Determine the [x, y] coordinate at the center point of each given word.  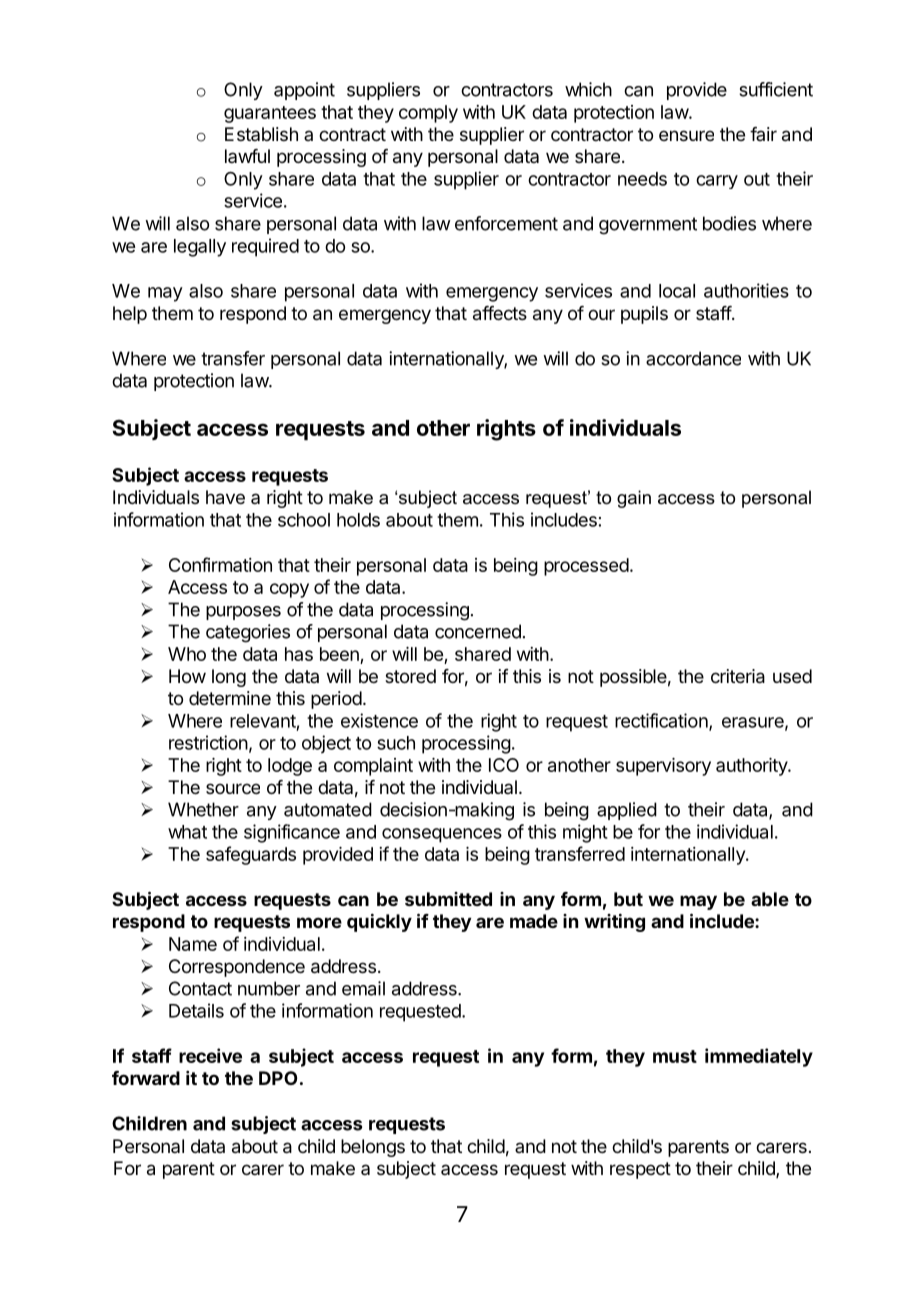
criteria [738, 676]
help [130, 315]
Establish [261, 134]
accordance [693, 358]
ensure [686, 135]
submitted [448, 899]
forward [146, 1078]
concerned [478, 631]
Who [187, 654]
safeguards [251, 855]
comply [428, 114]
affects [500, 313]
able [770, 899]
